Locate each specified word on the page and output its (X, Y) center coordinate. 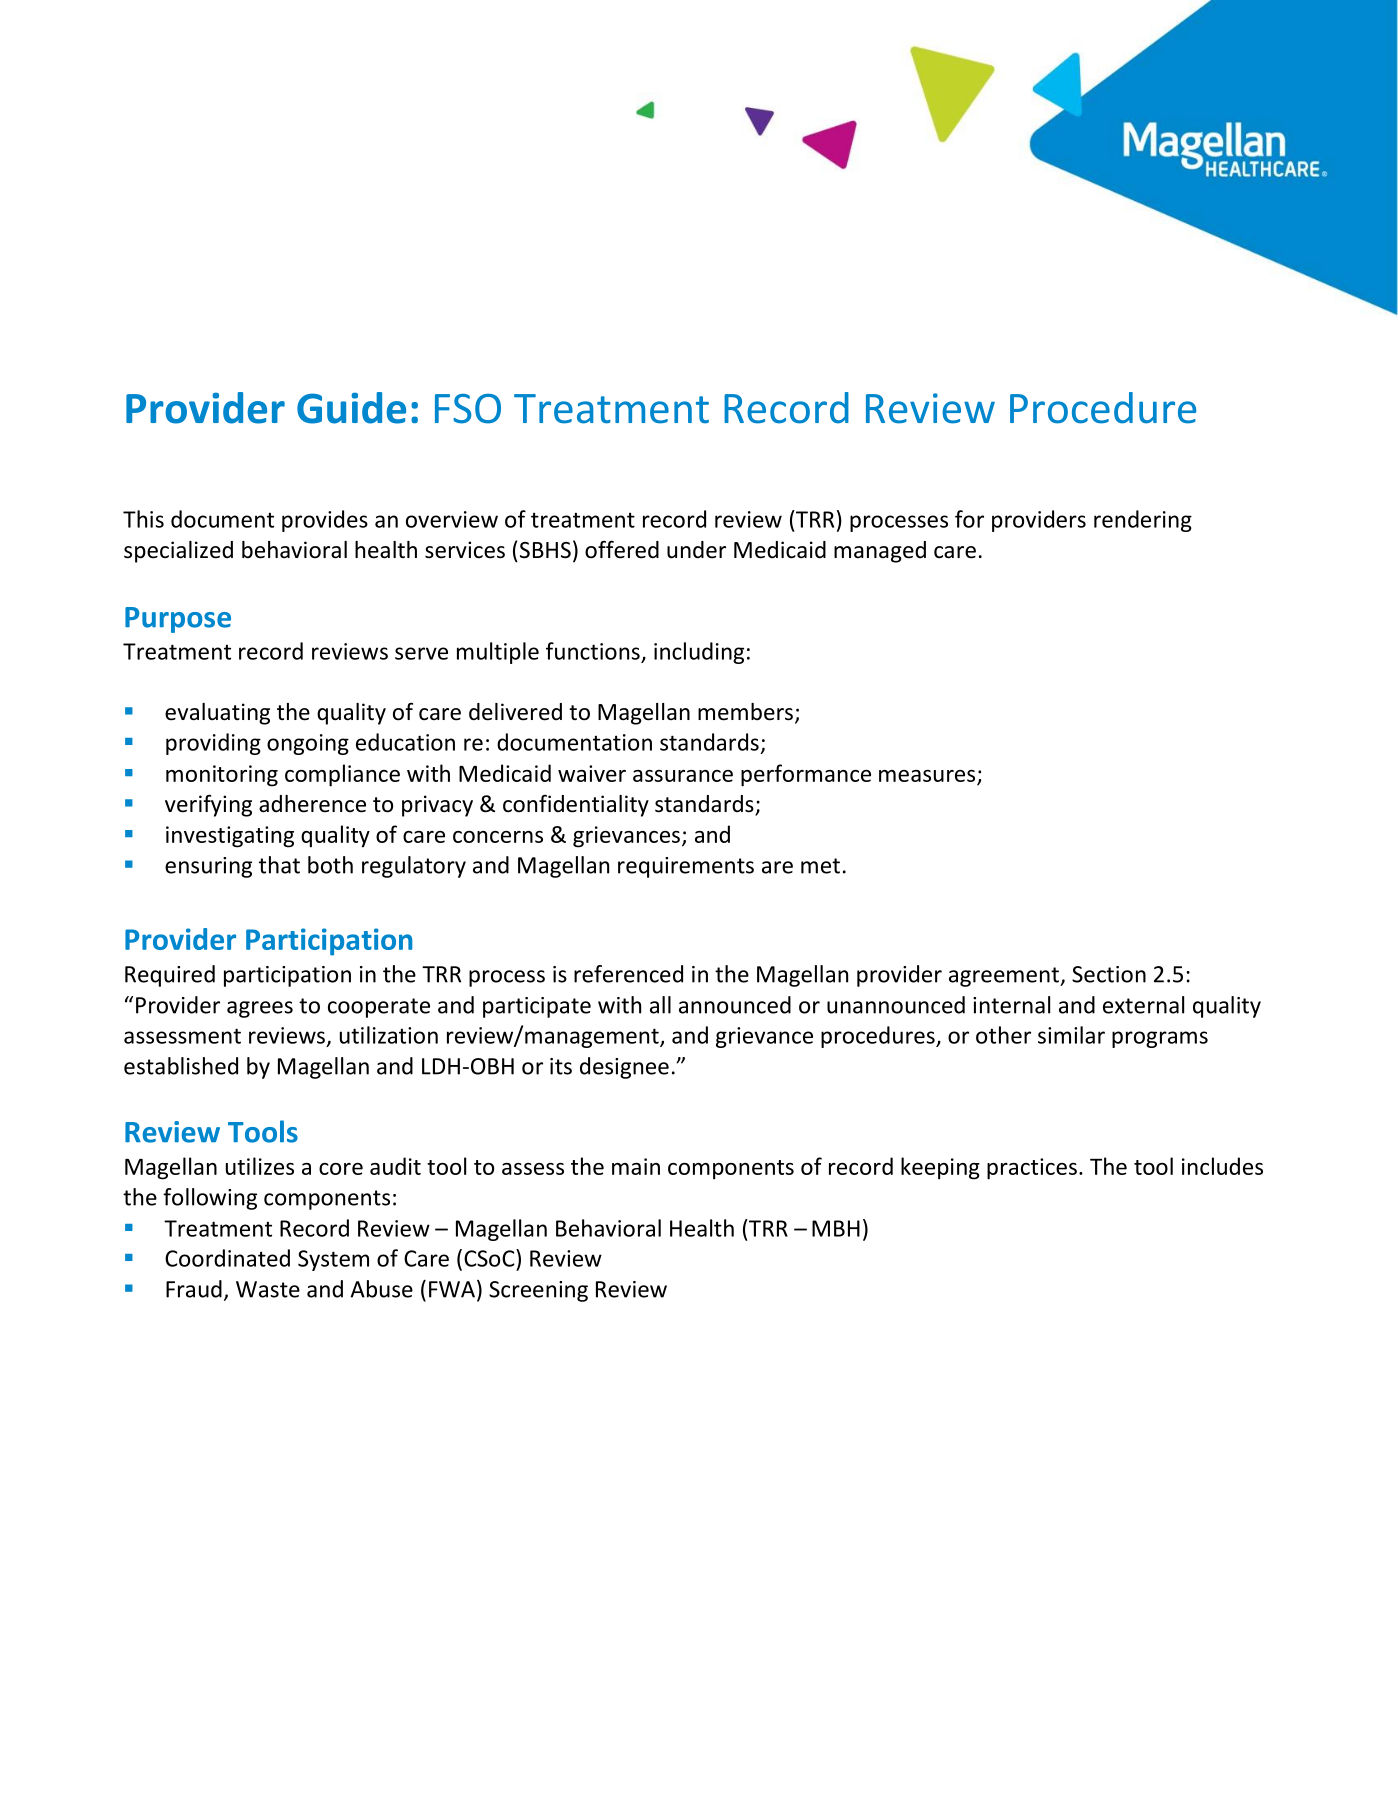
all (660, 1005)
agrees (260, 1009)
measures (927, 776)
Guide (351, 408)
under (696, 550)
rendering (1143, 521)
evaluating (217, 714)
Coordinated (227, 1258)
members (745, 712)
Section (1109, 974)
